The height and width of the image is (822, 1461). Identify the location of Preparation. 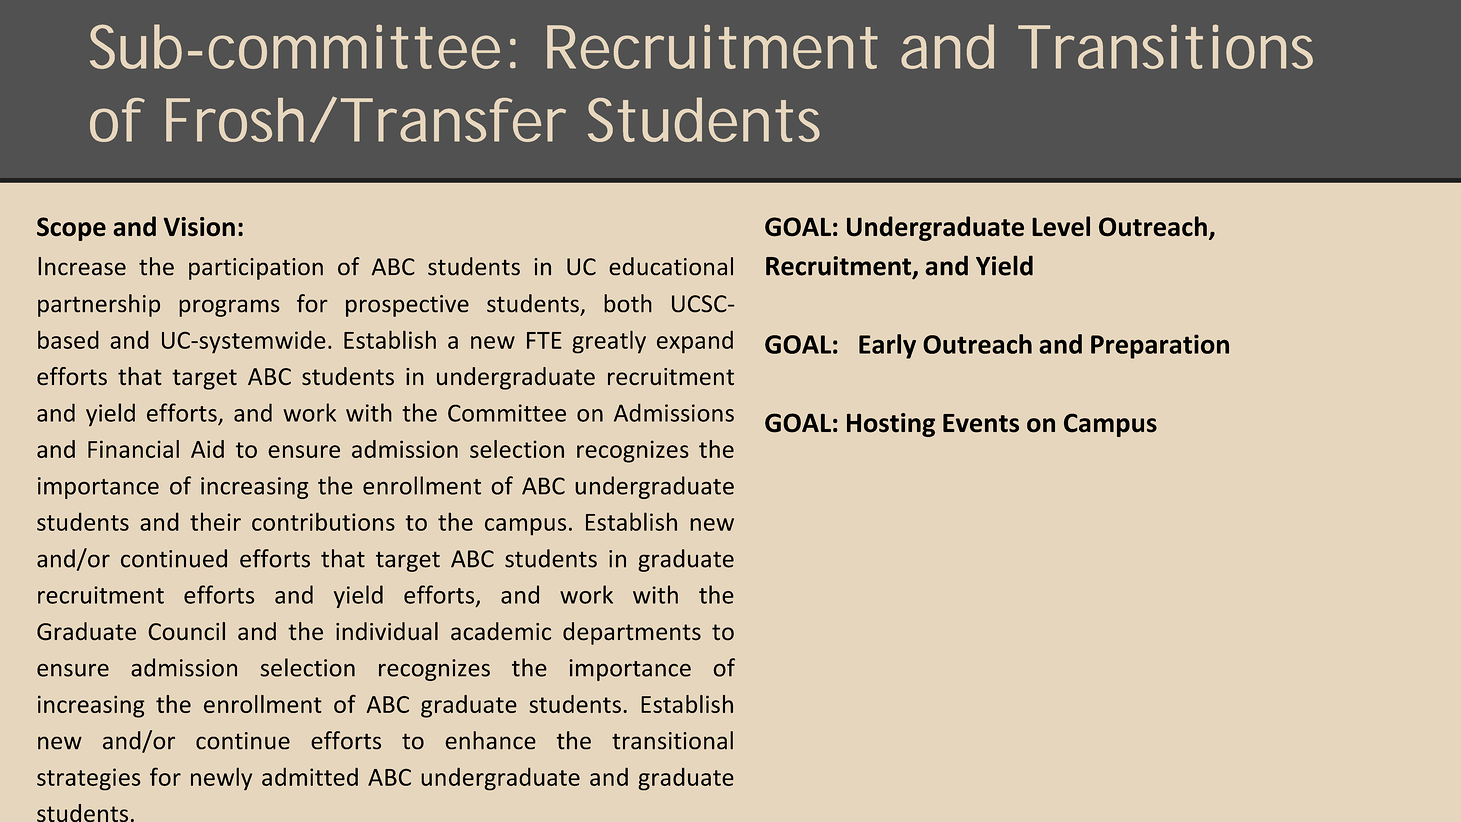
(1160, 346).
